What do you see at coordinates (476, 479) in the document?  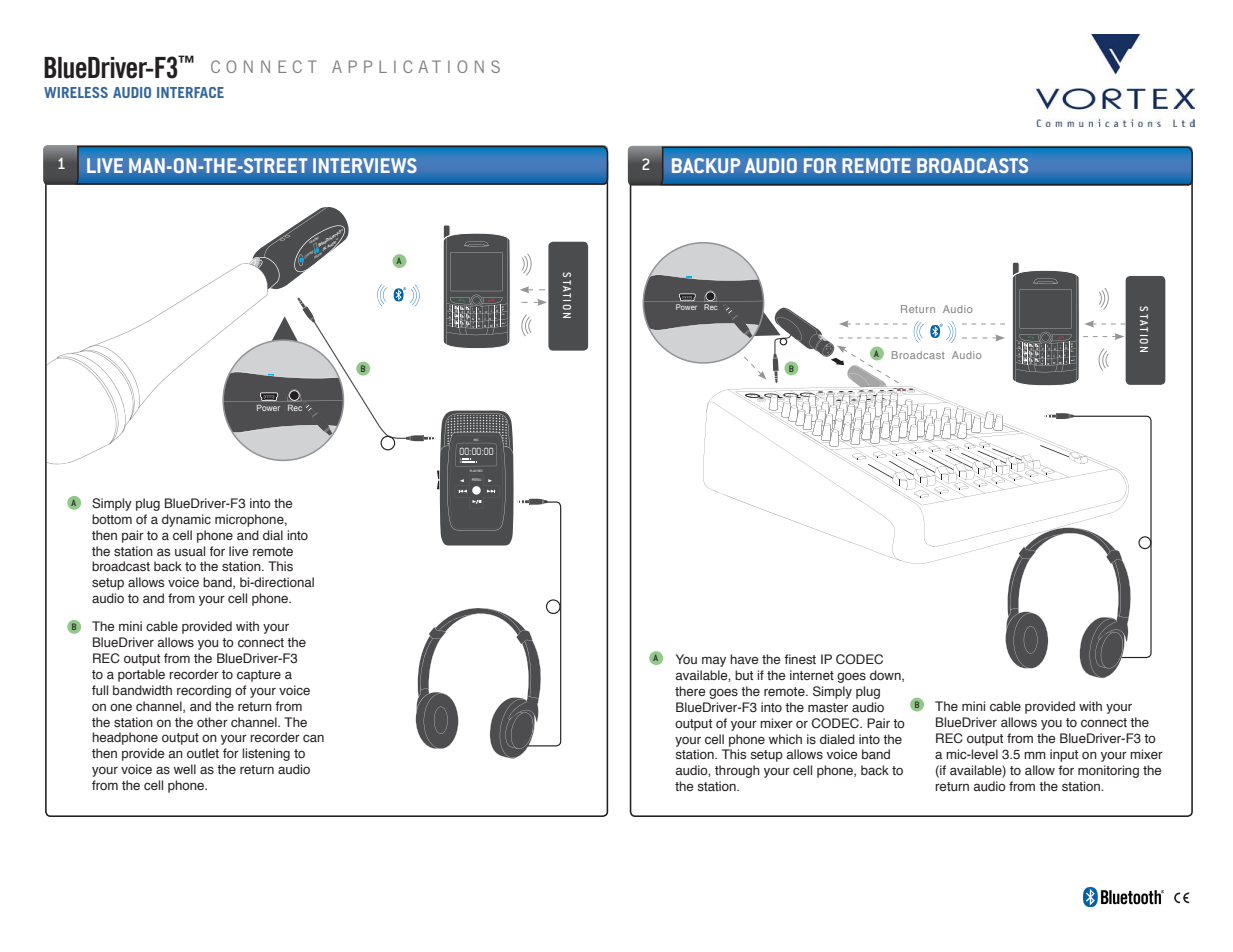 I see `MENU` at bounding box center [476, 479].
